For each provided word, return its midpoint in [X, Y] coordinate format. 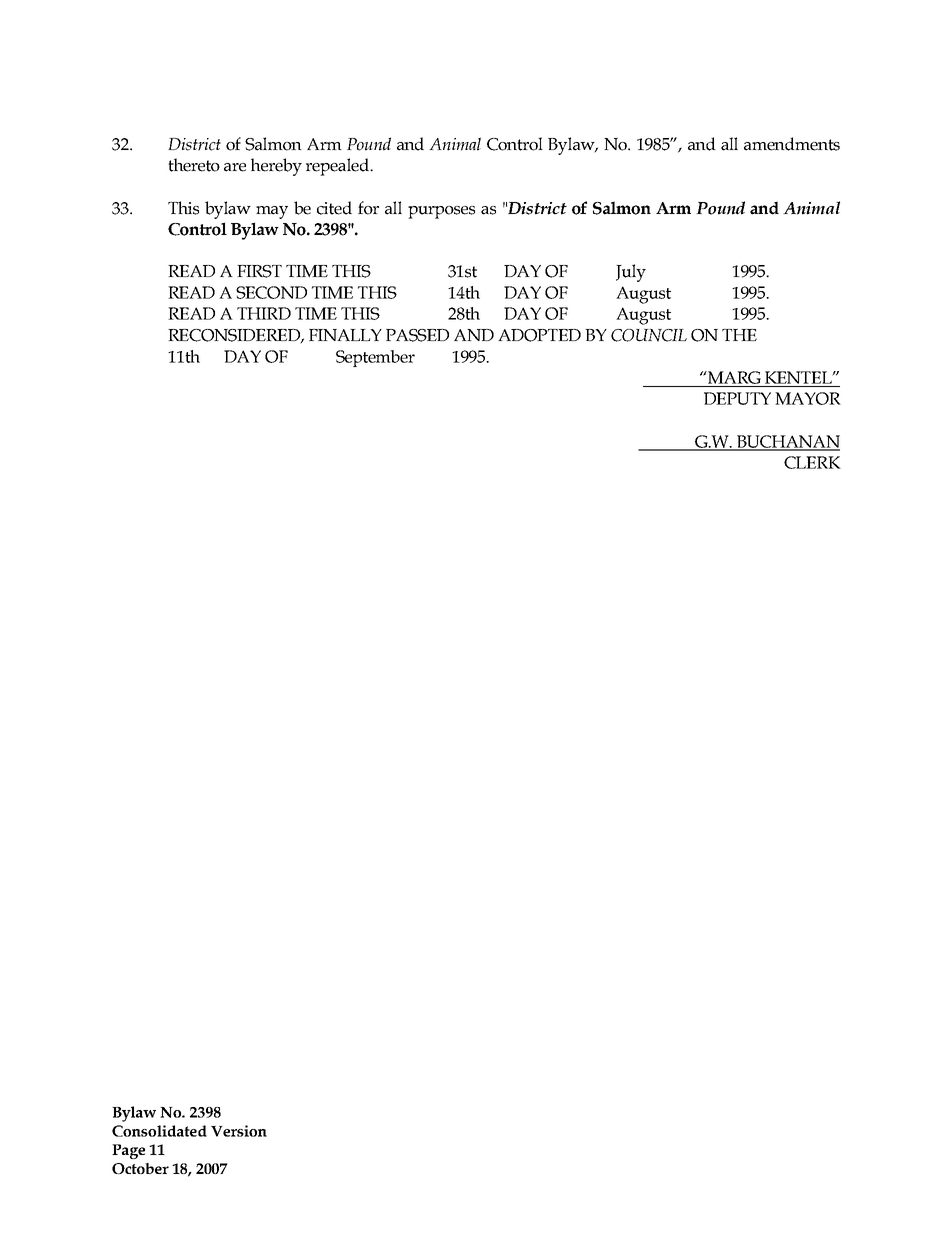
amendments [792, 144]
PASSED [417, 335]
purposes [441, 212]
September [375, 358]
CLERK [812, 462]
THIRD [264, 313]
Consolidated [159, 1131]
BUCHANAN [787, 442]
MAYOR [808, 398]
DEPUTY [737, 398]
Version [239, 1131]
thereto [194, 165]
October [140, 1168]
